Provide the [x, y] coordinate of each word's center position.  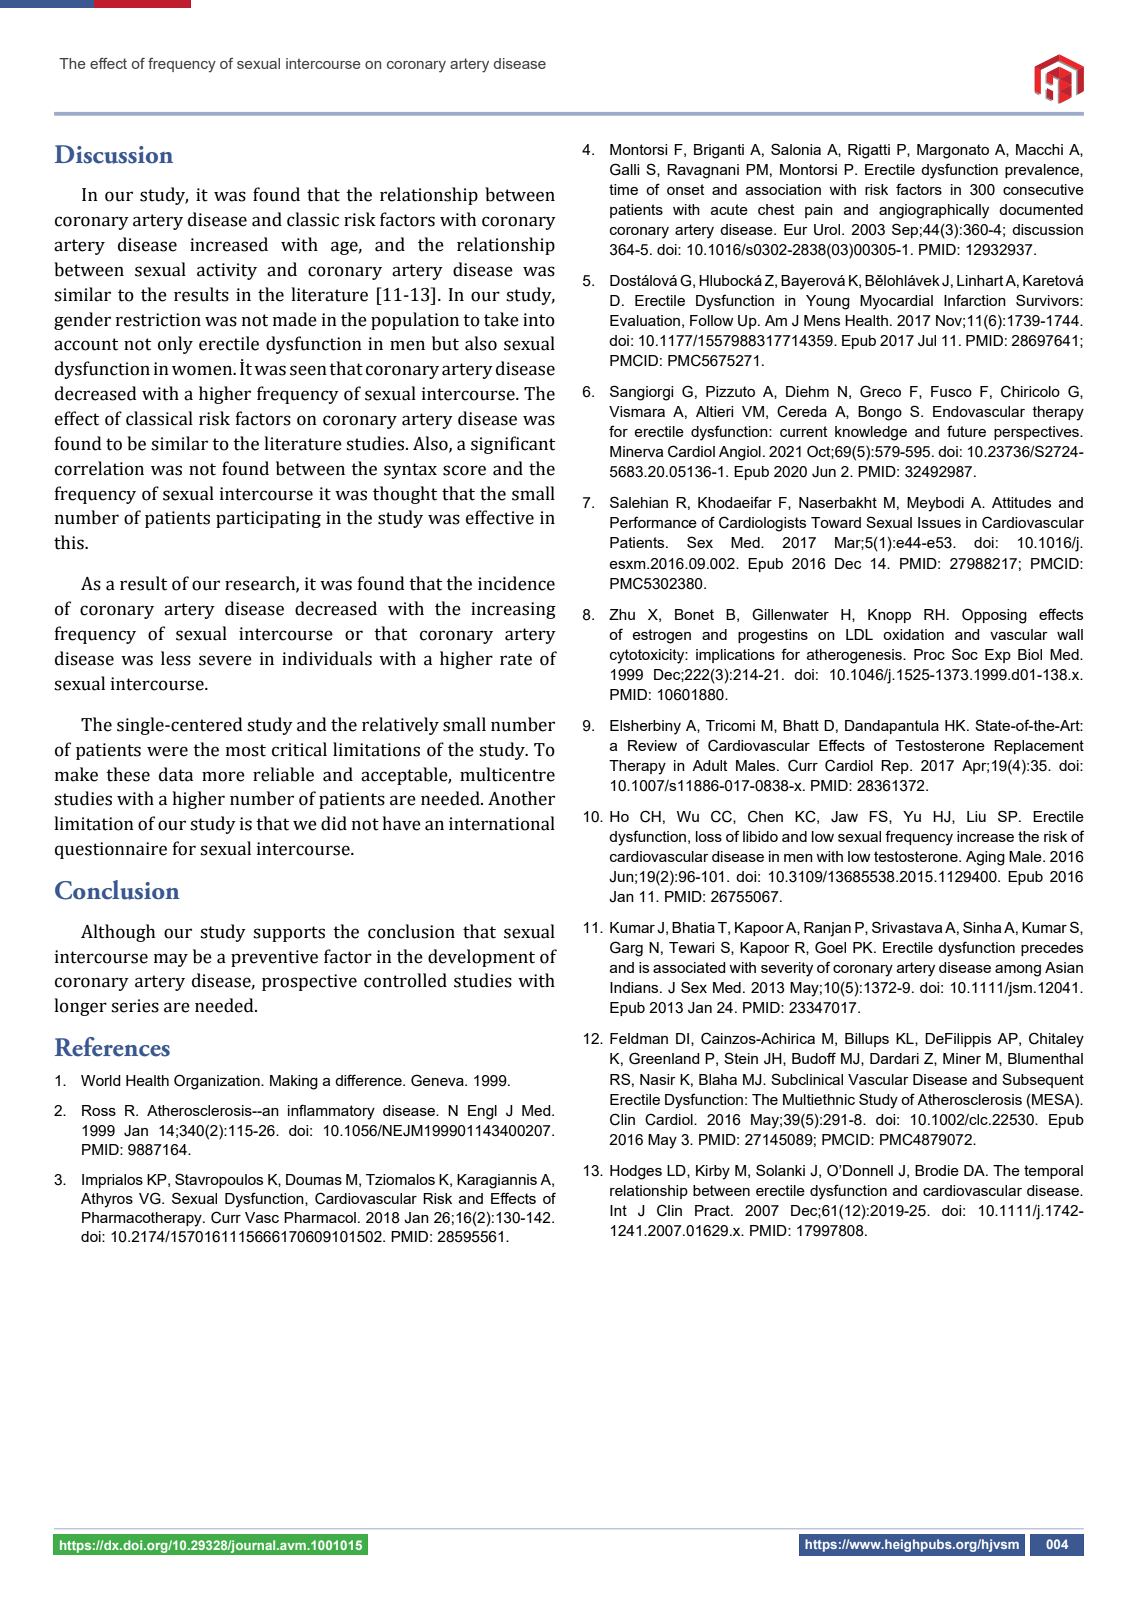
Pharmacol [320, 1217]
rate [516, 659]
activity [227, 271]
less [176, 658]
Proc [929, 654]
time [623, 189]
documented [1041, 209]
